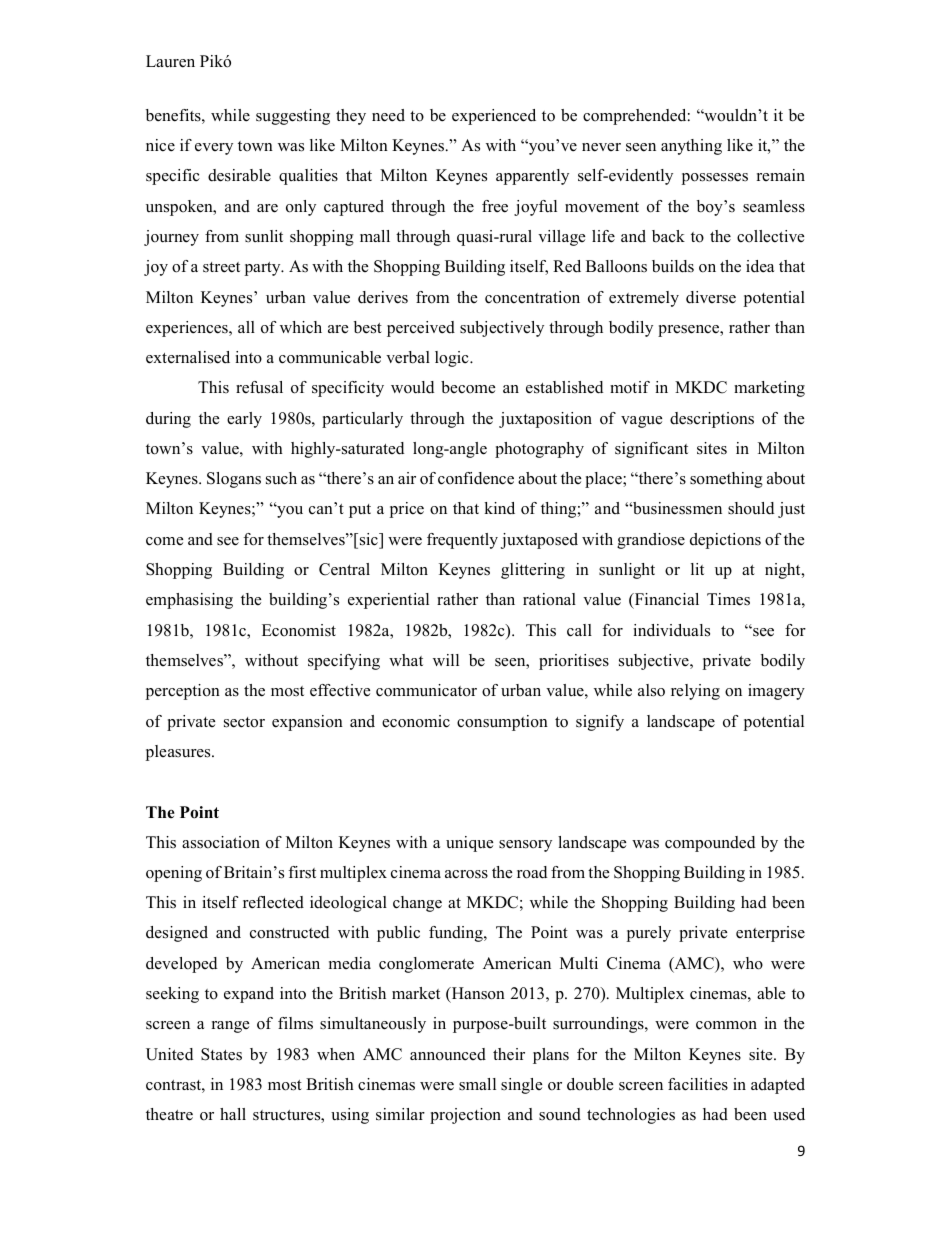  I want to click on early, so click(244, 420).
